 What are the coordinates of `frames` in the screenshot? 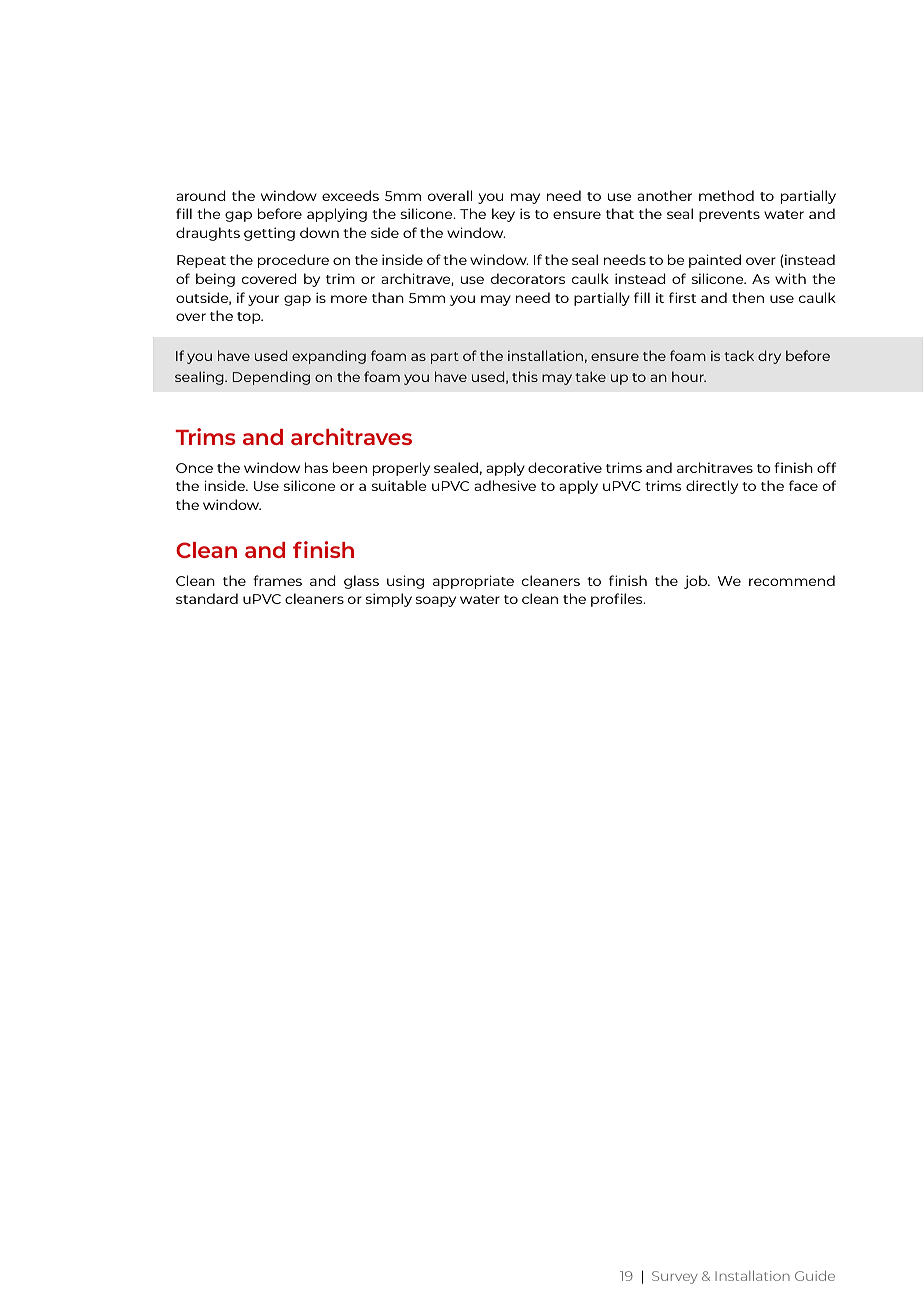 It's located at (277, 580).
